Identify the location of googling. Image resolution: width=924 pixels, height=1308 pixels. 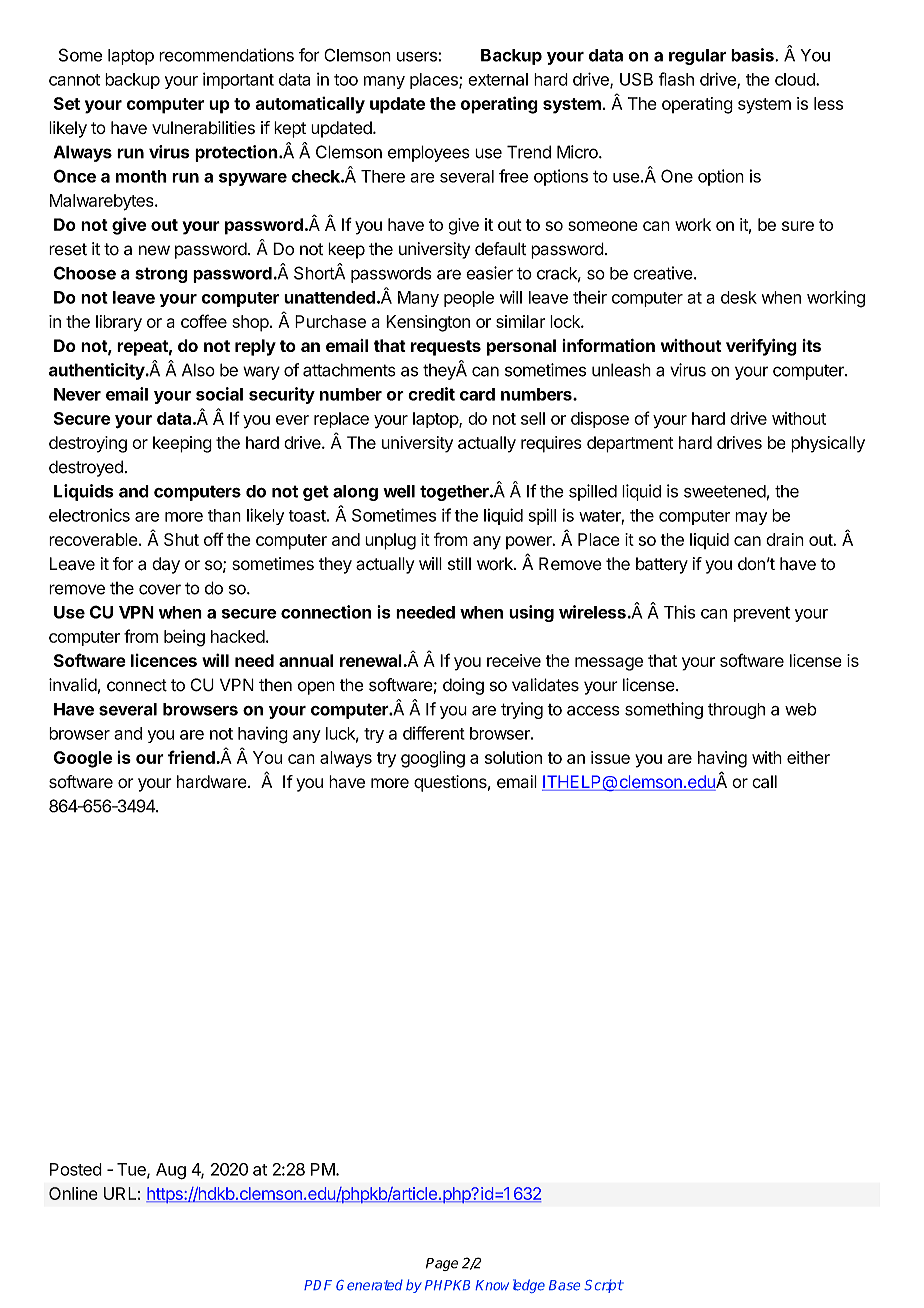
(433, 759).
